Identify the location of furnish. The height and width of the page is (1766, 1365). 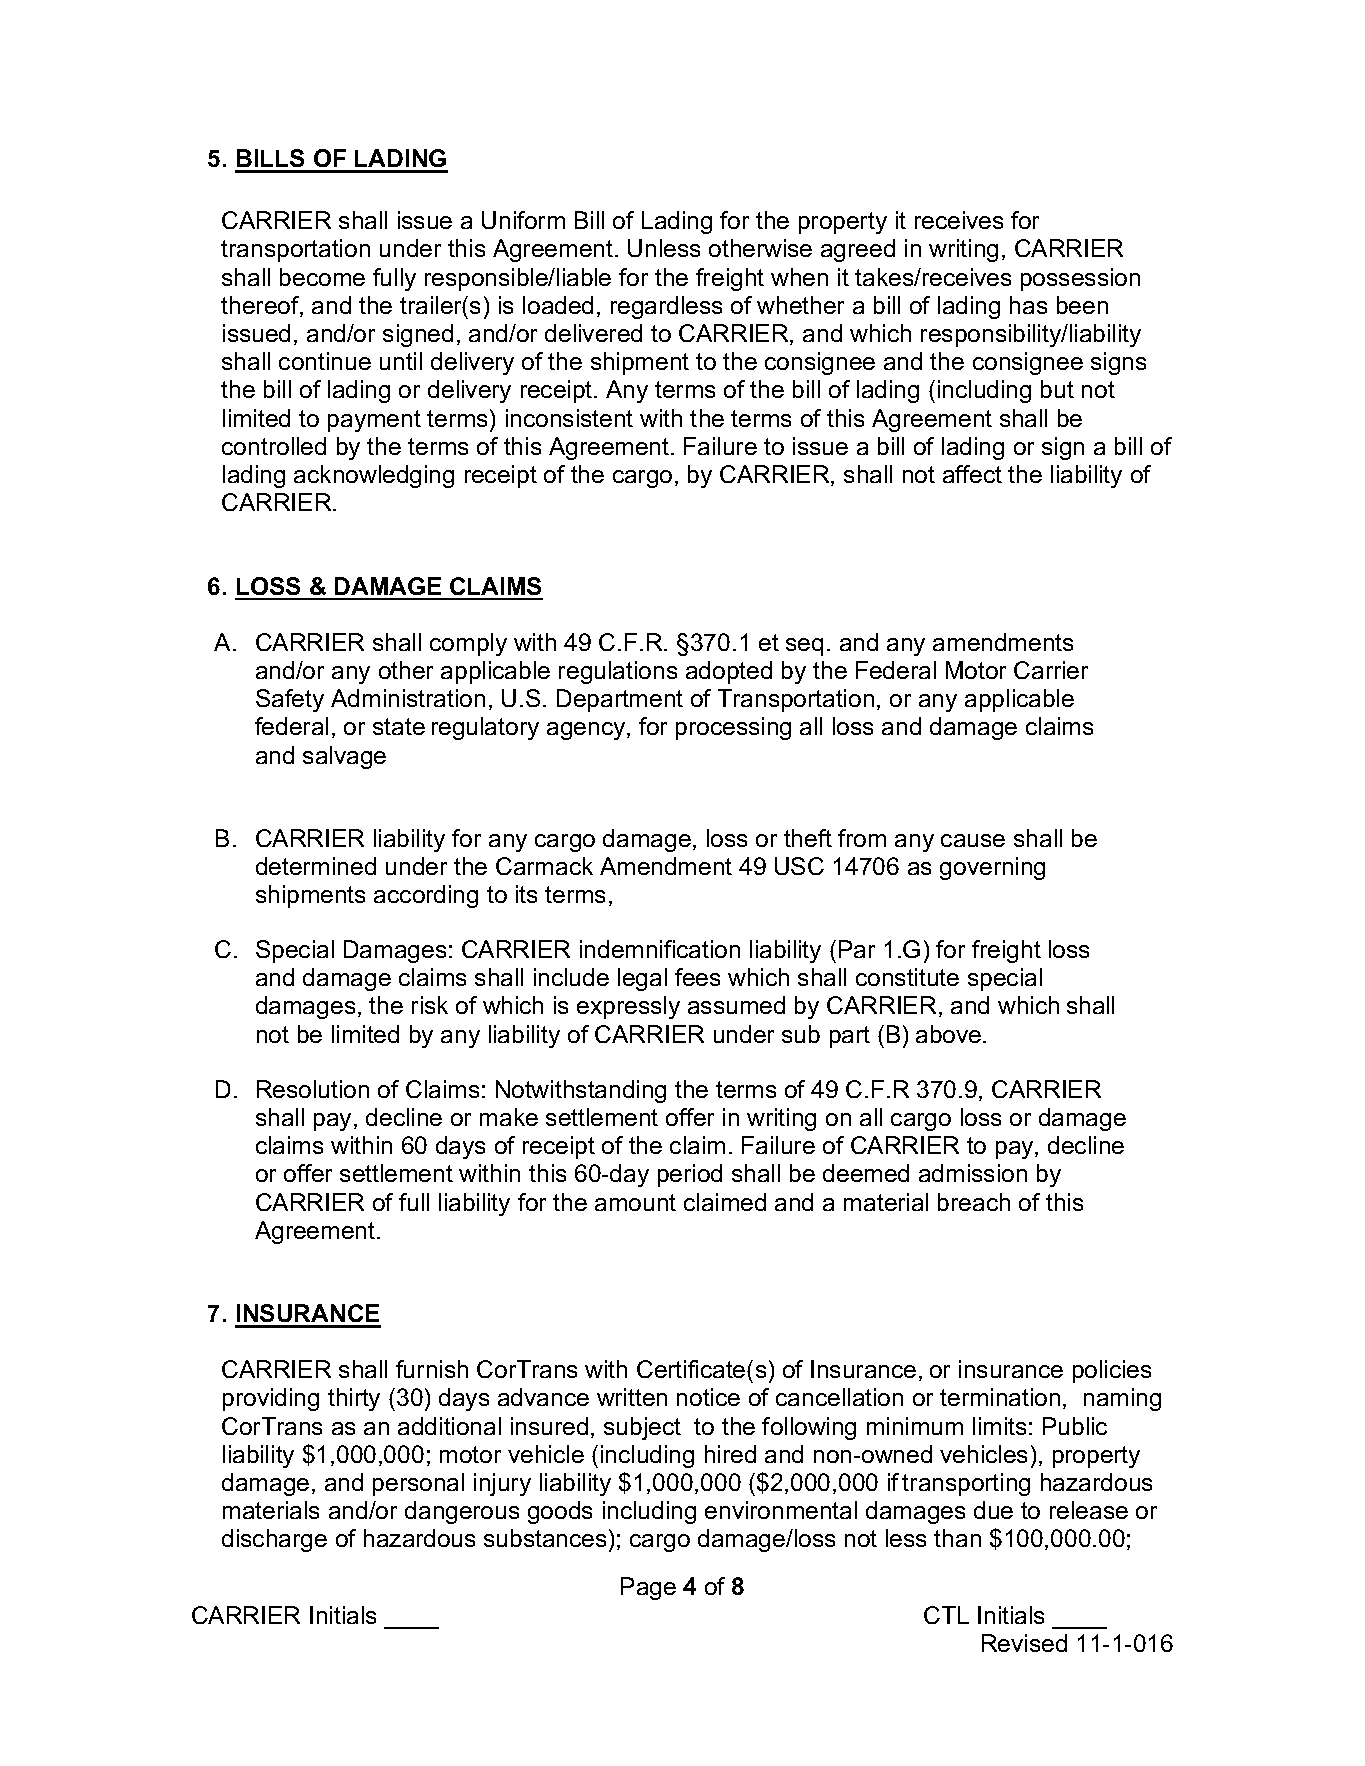
(432, 1369).
